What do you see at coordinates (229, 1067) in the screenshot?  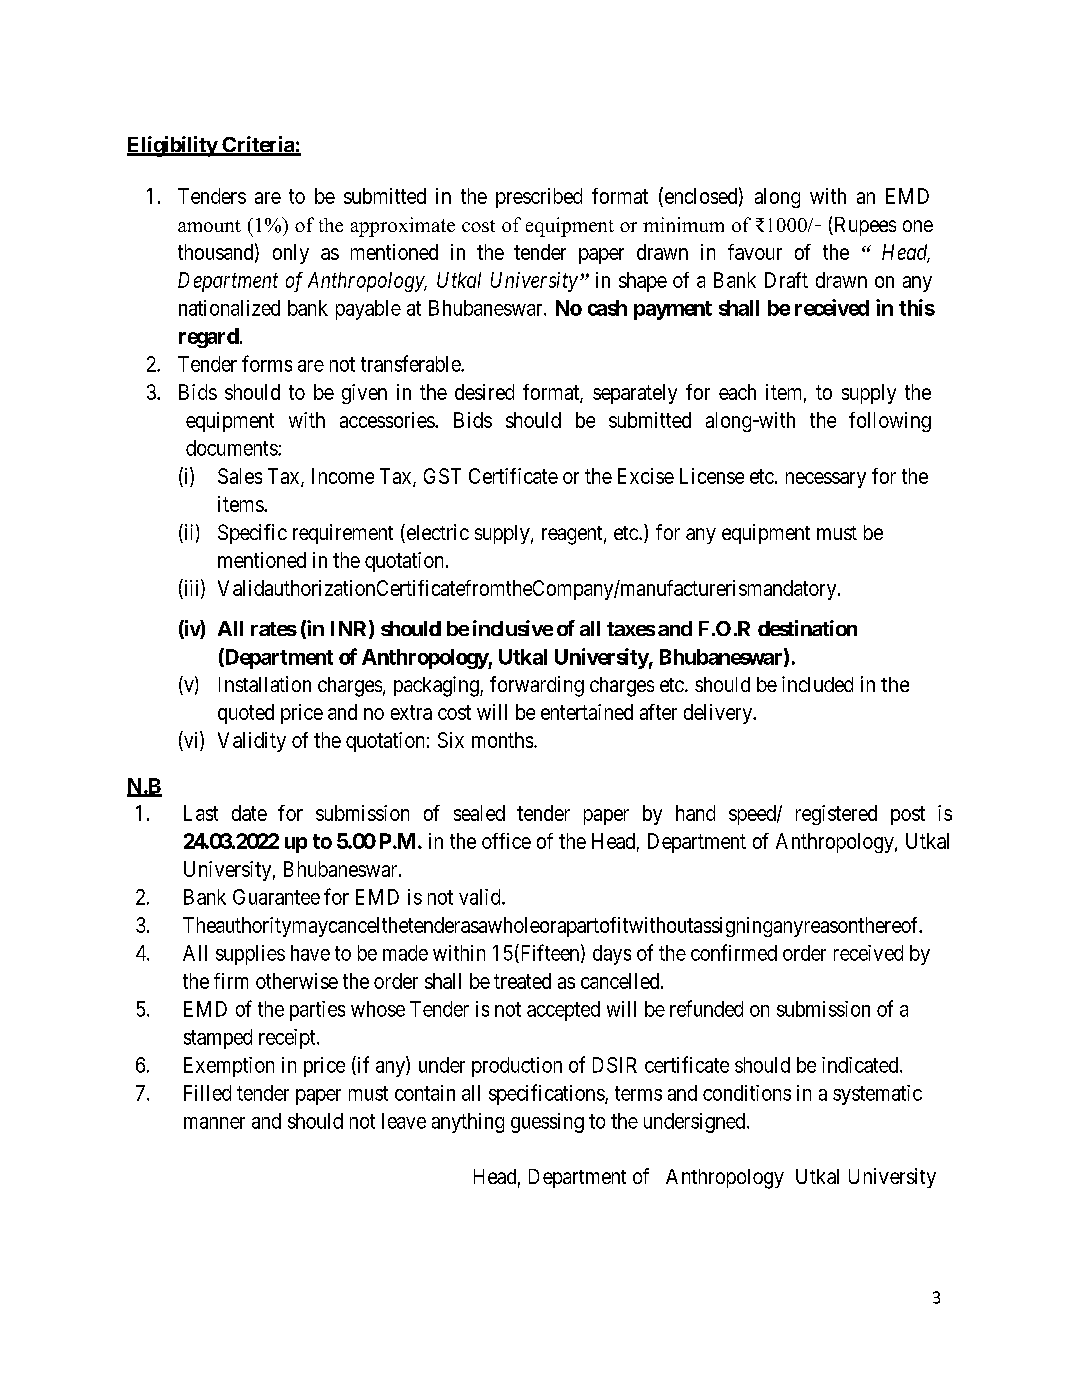 I see `Exemption` at bounding box center [229, 1067].
